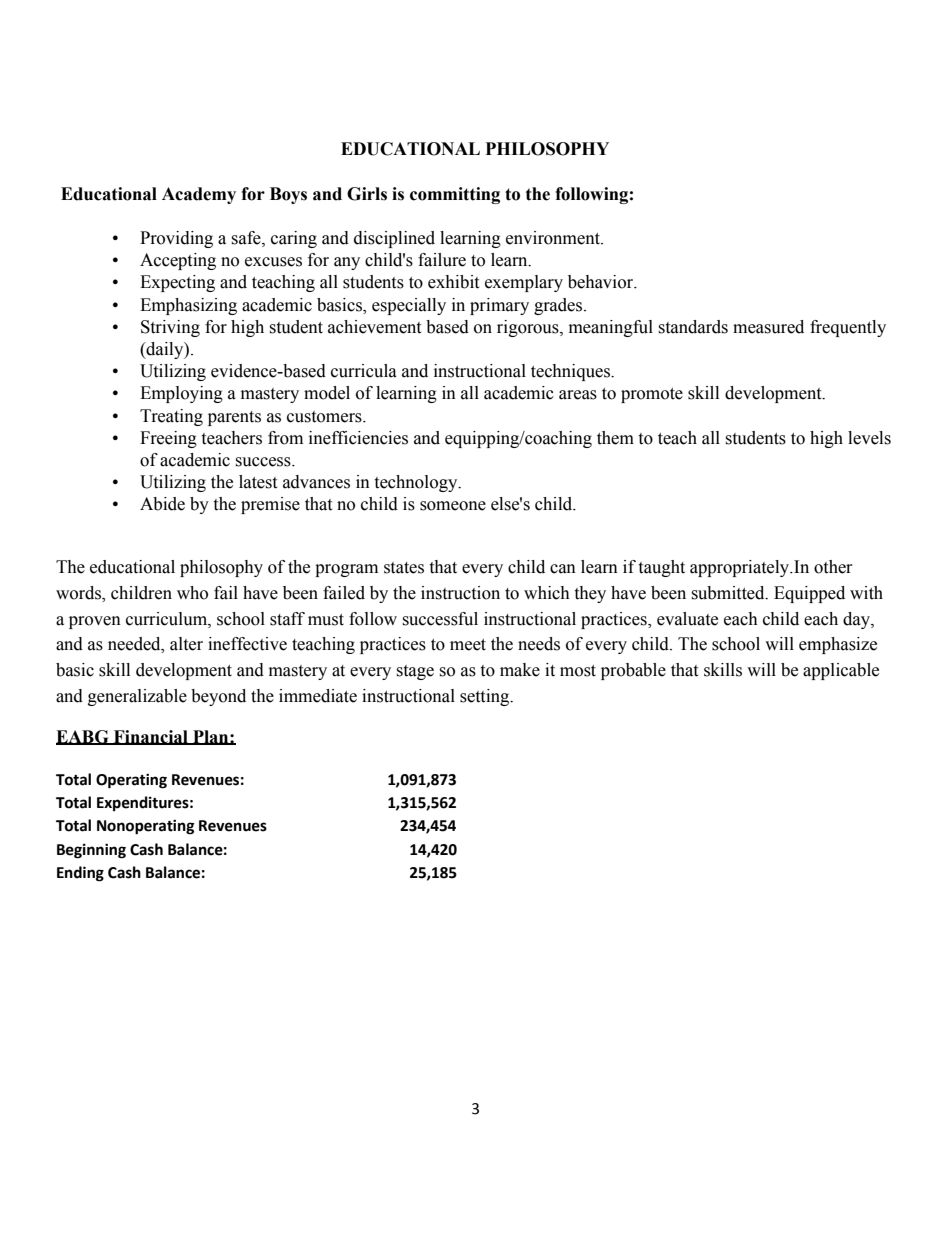 The height and width of the screenshot is (1233, 952). I want to click on environment, so click(554, 238).
